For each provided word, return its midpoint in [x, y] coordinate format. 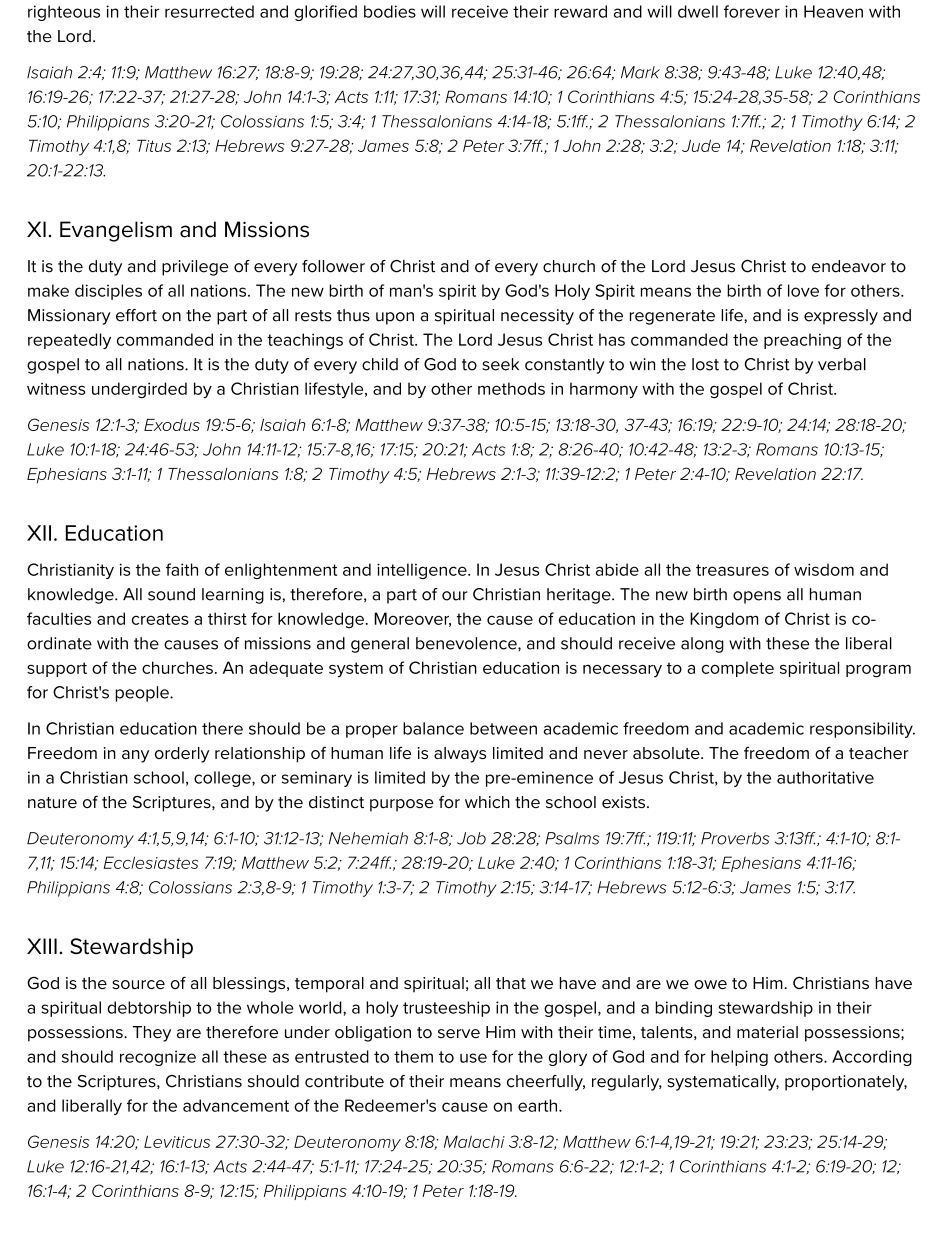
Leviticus [177, 1141]
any [135, 756]
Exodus [172, 425]
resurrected [209, 11]
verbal [842, 364]
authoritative [825, 777]
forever [752, 11]
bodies [390, 11]
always [460, 755]
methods [511, 388]
